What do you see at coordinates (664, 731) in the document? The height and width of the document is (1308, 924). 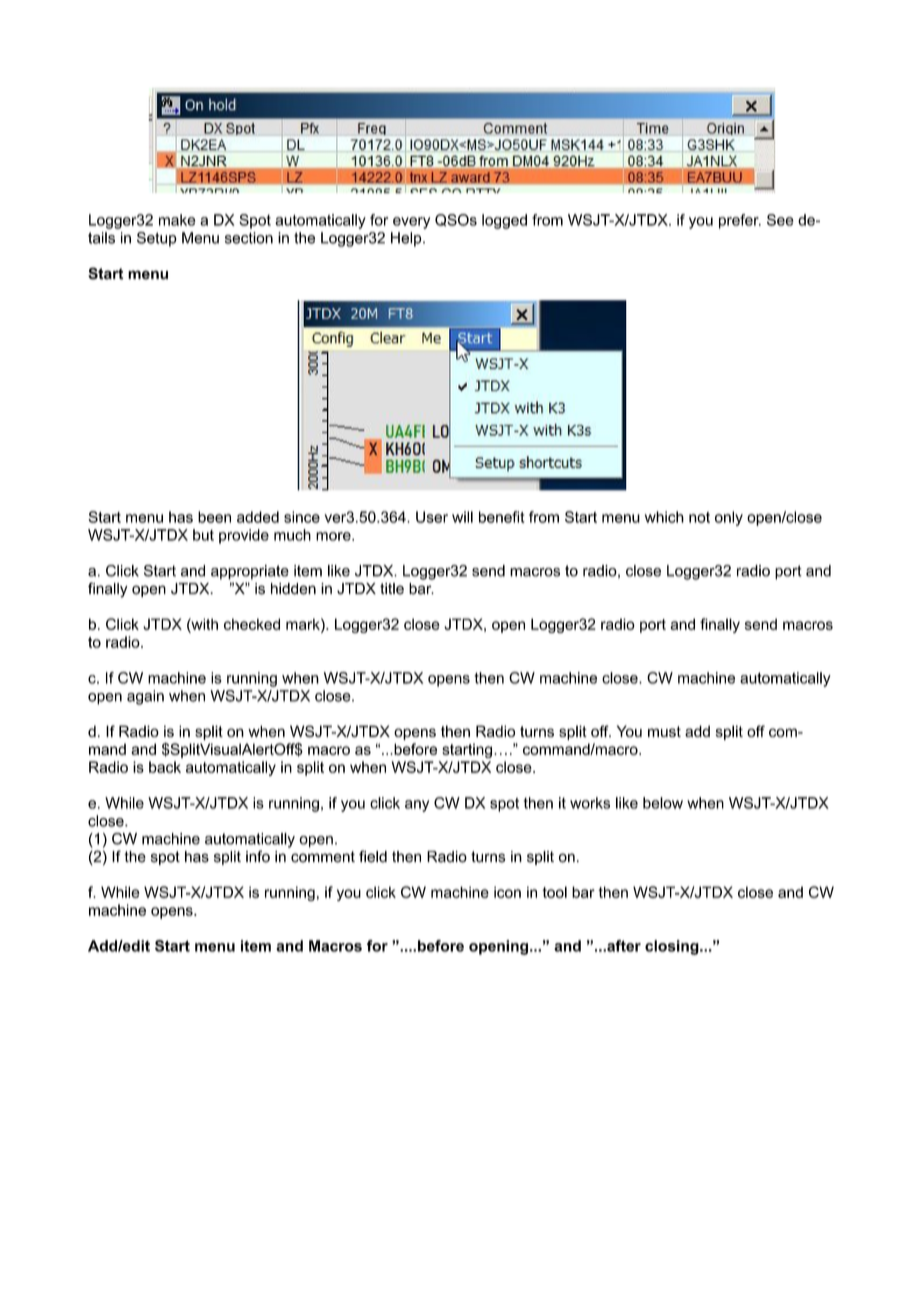 I see `must` at bounding box center [664, 731].
